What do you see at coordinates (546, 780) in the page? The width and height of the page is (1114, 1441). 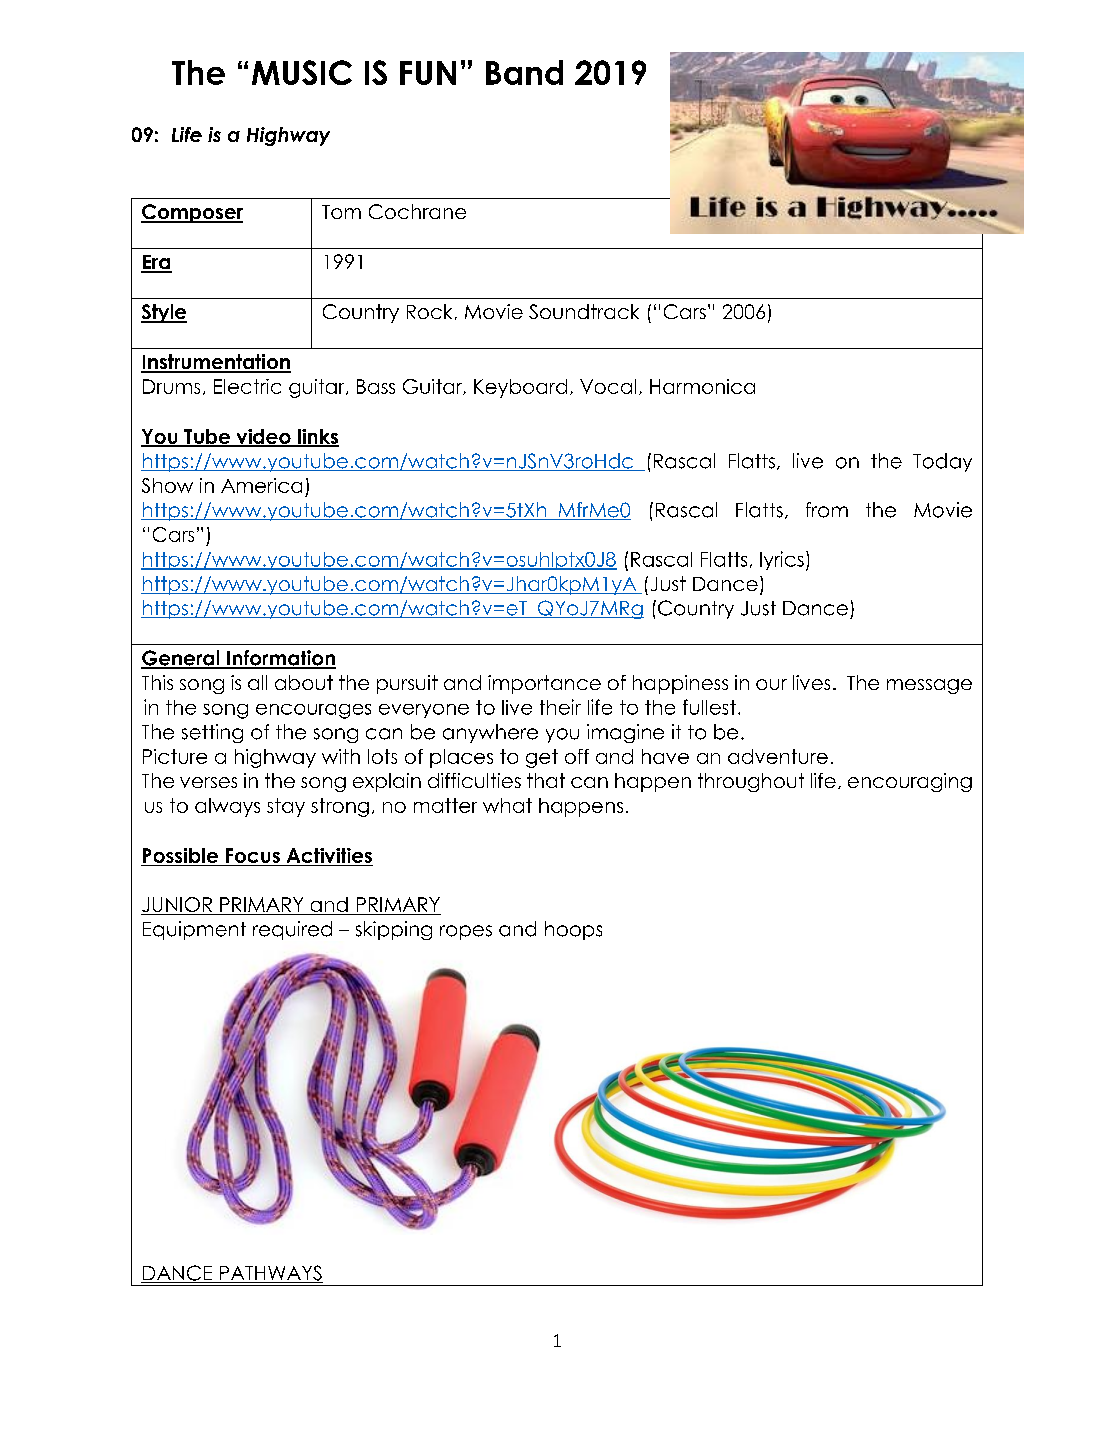 I see `that` at bounding box center [546, 780].
